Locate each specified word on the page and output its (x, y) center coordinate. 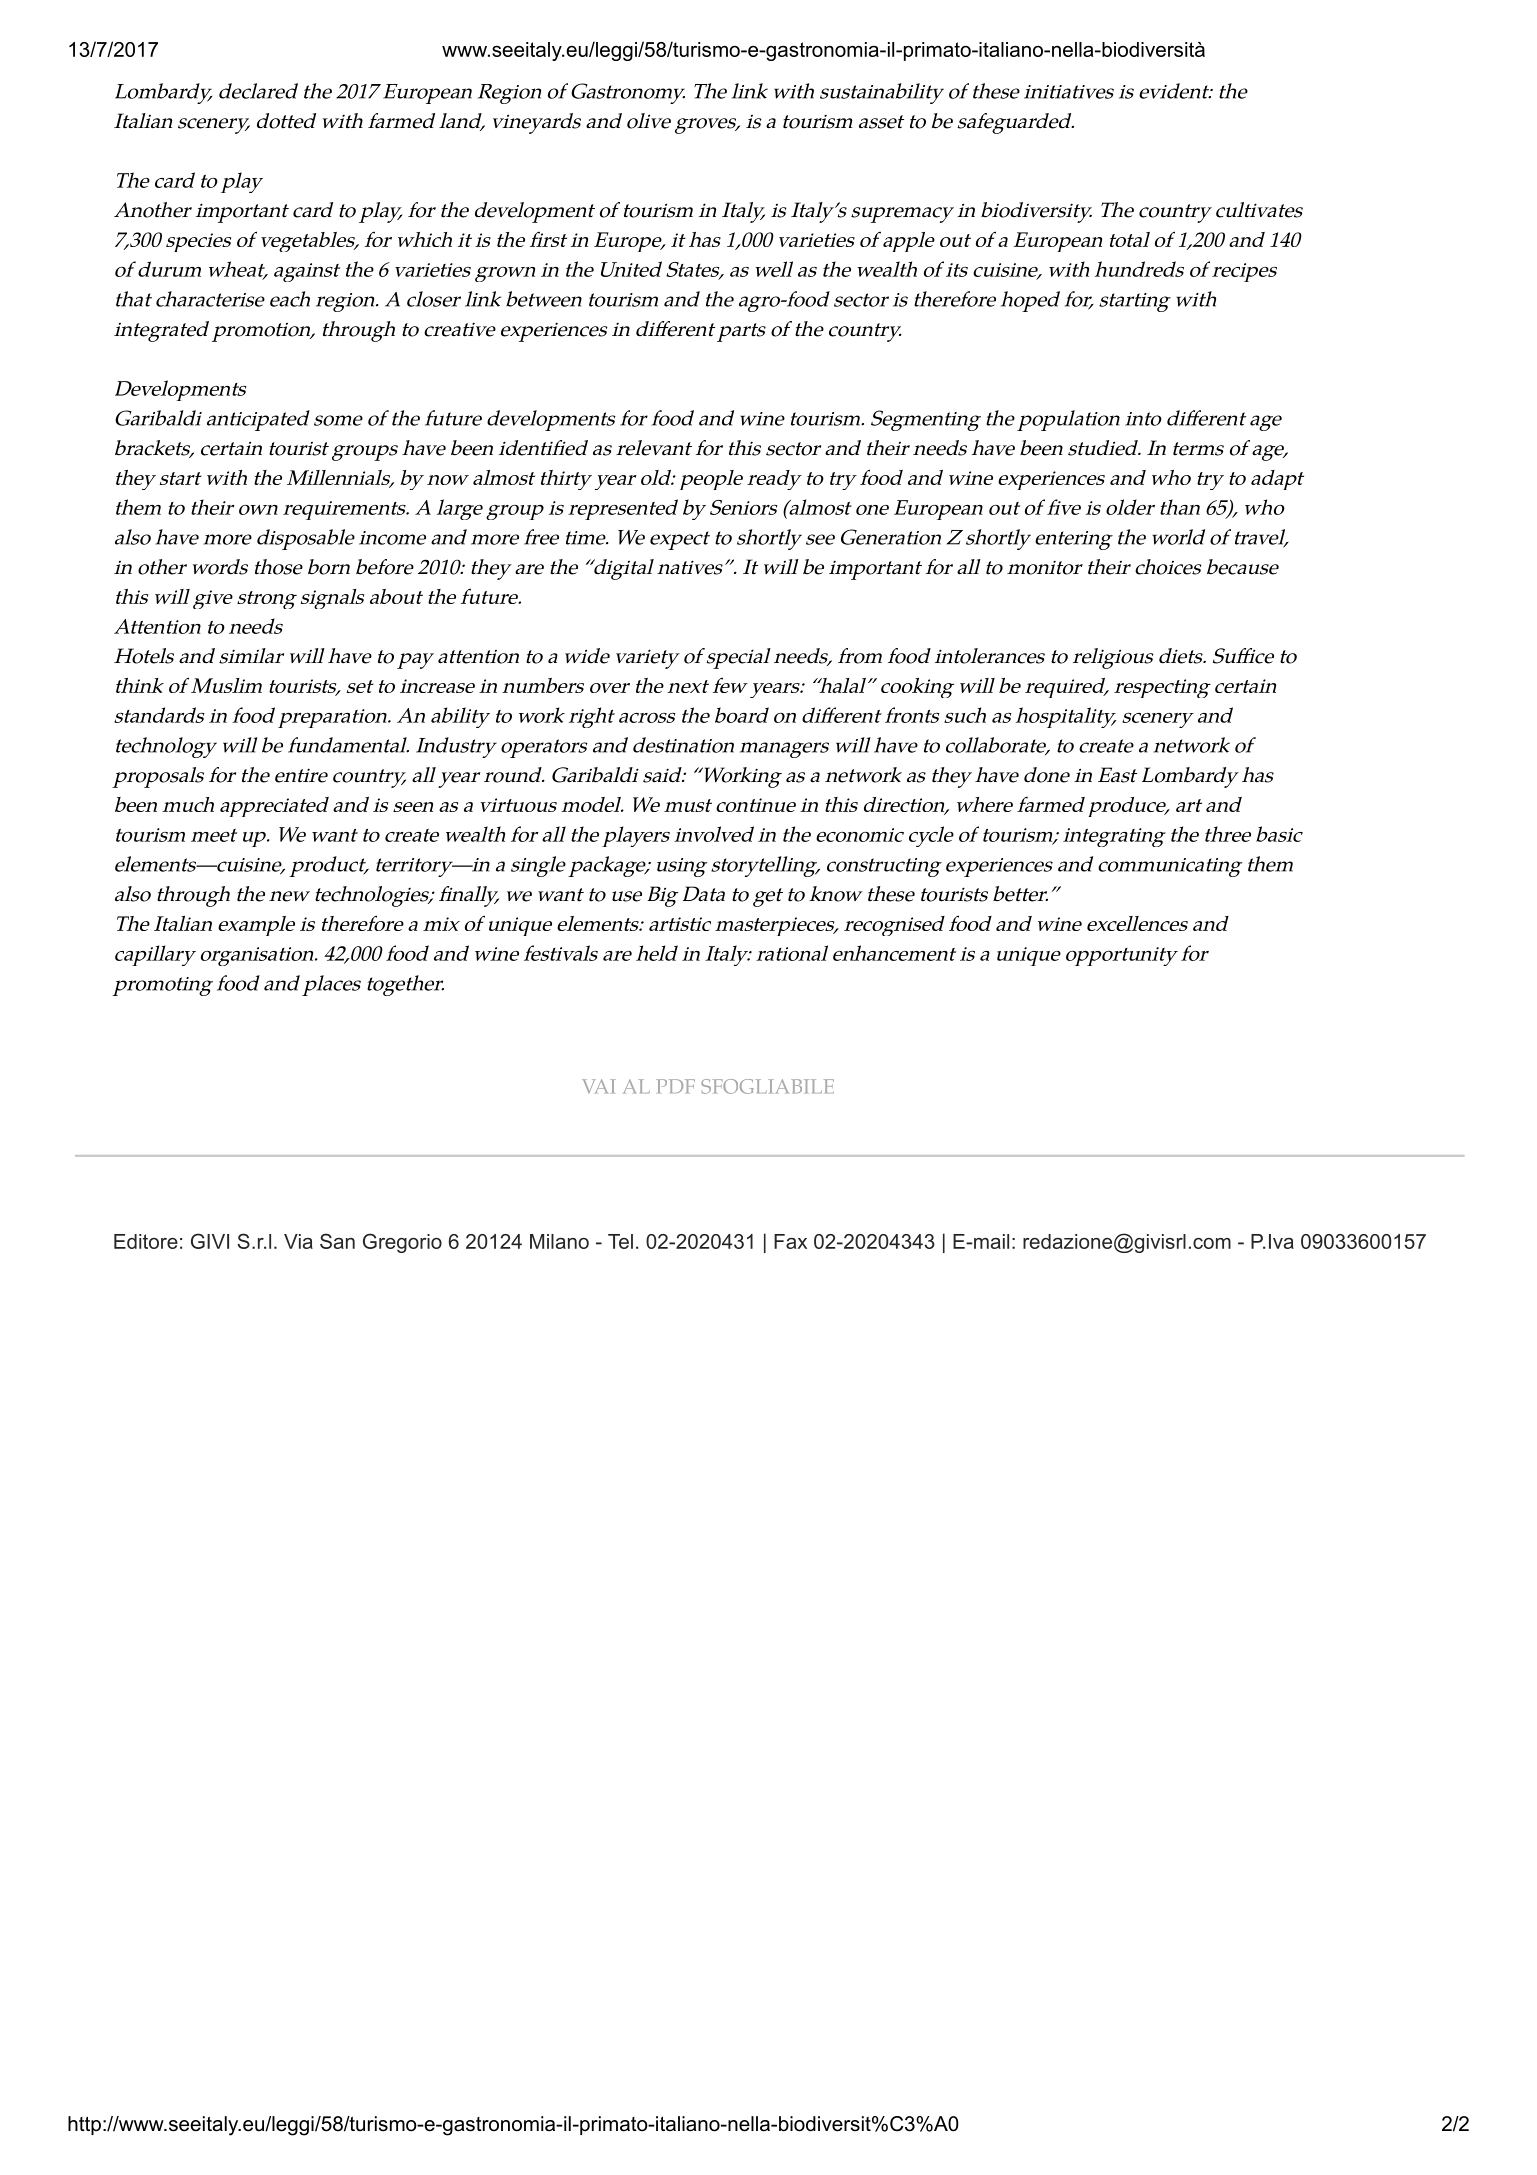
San (337, 1241)
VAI (599, 1086)
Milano (559, 1241)
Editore (146, 1241)
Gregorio (402, 1243)
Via (298, 1241)
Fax (790, 1241)
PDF (675, 1086)
